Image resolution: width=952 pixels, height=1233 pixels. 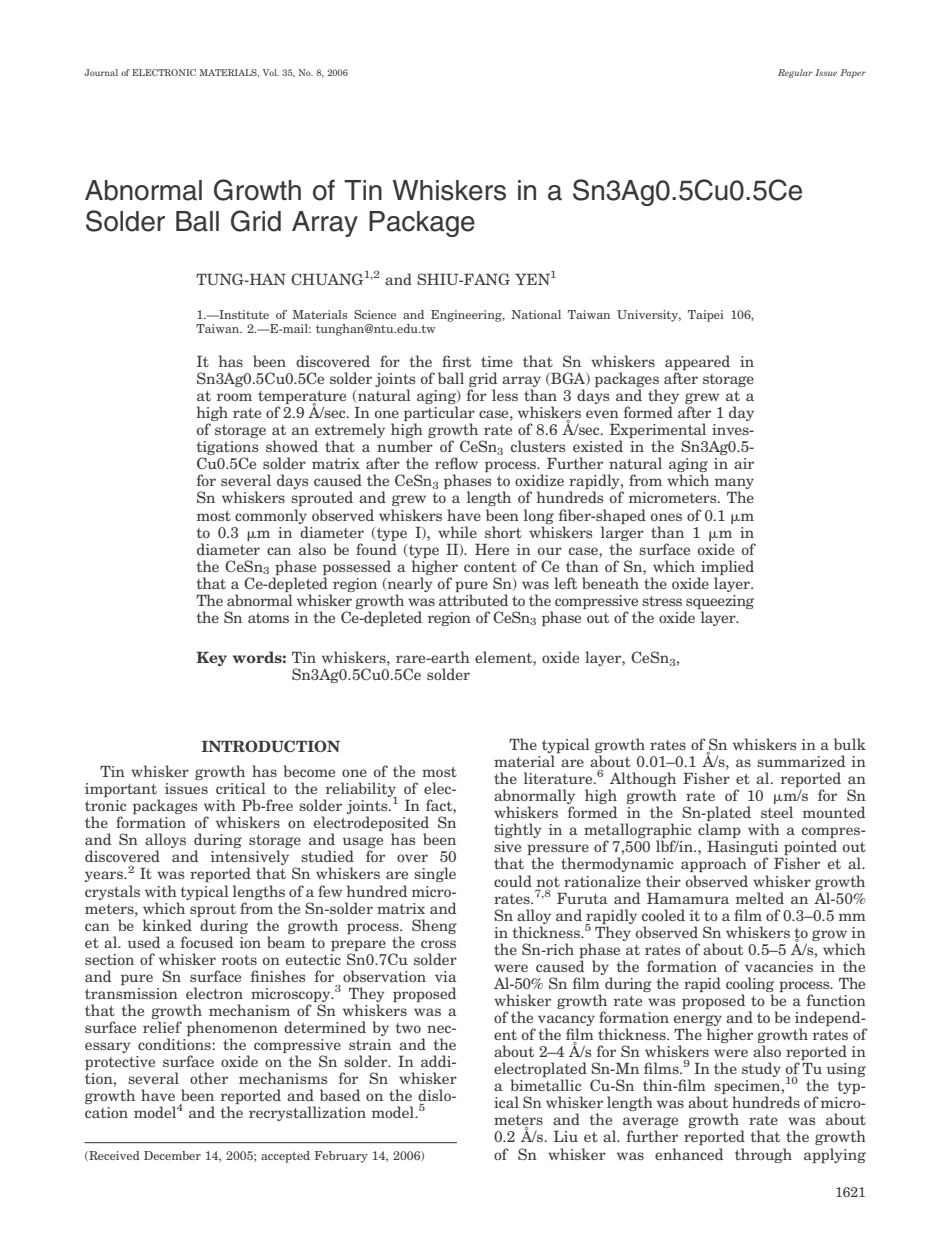 What do you see at coordinates (271, 72) in the image?
I see `Vol` at bounding box center [271, 72].
